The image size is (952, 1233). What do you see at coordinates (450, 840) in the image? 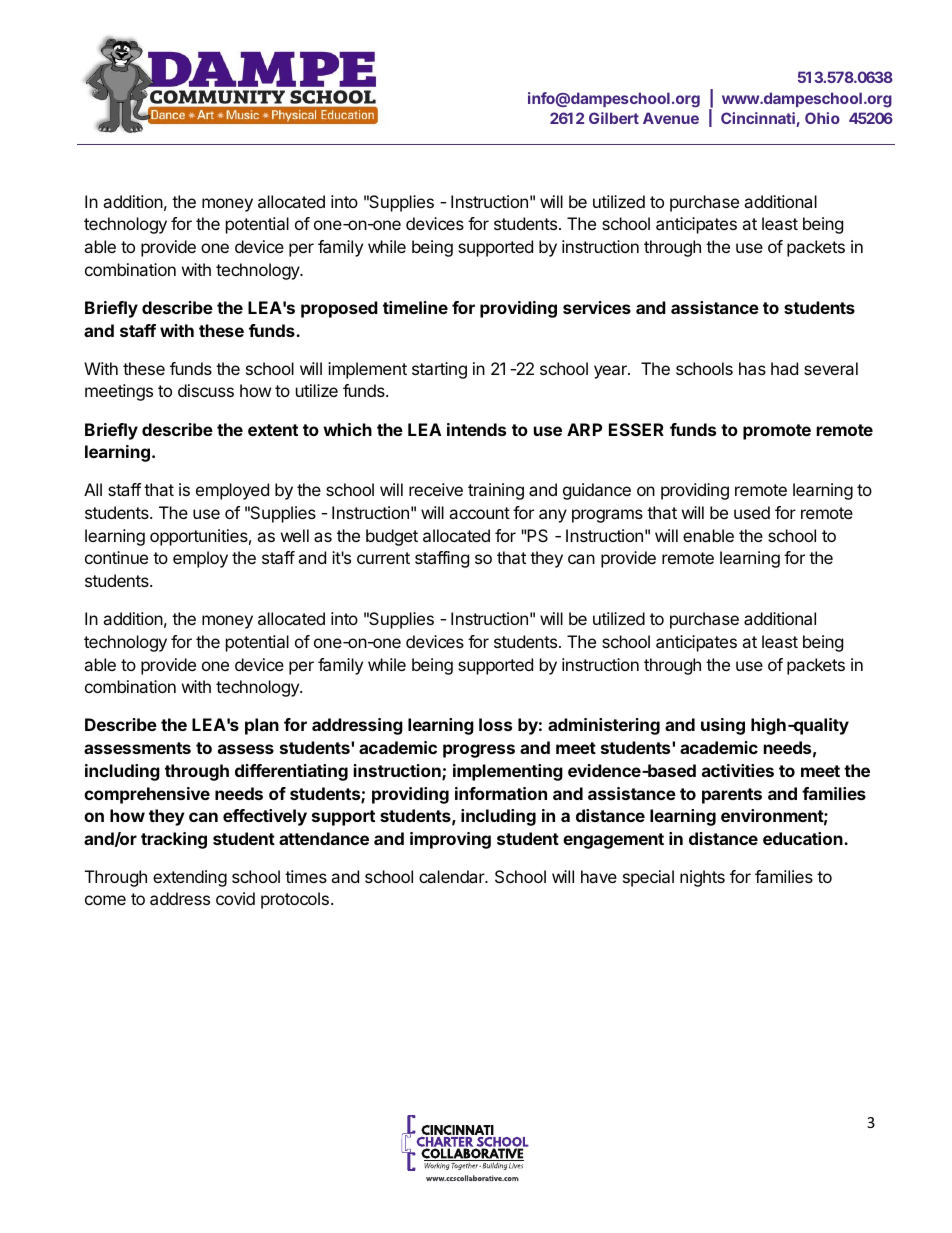
I see `improving` at bounding box center [450, 840].
